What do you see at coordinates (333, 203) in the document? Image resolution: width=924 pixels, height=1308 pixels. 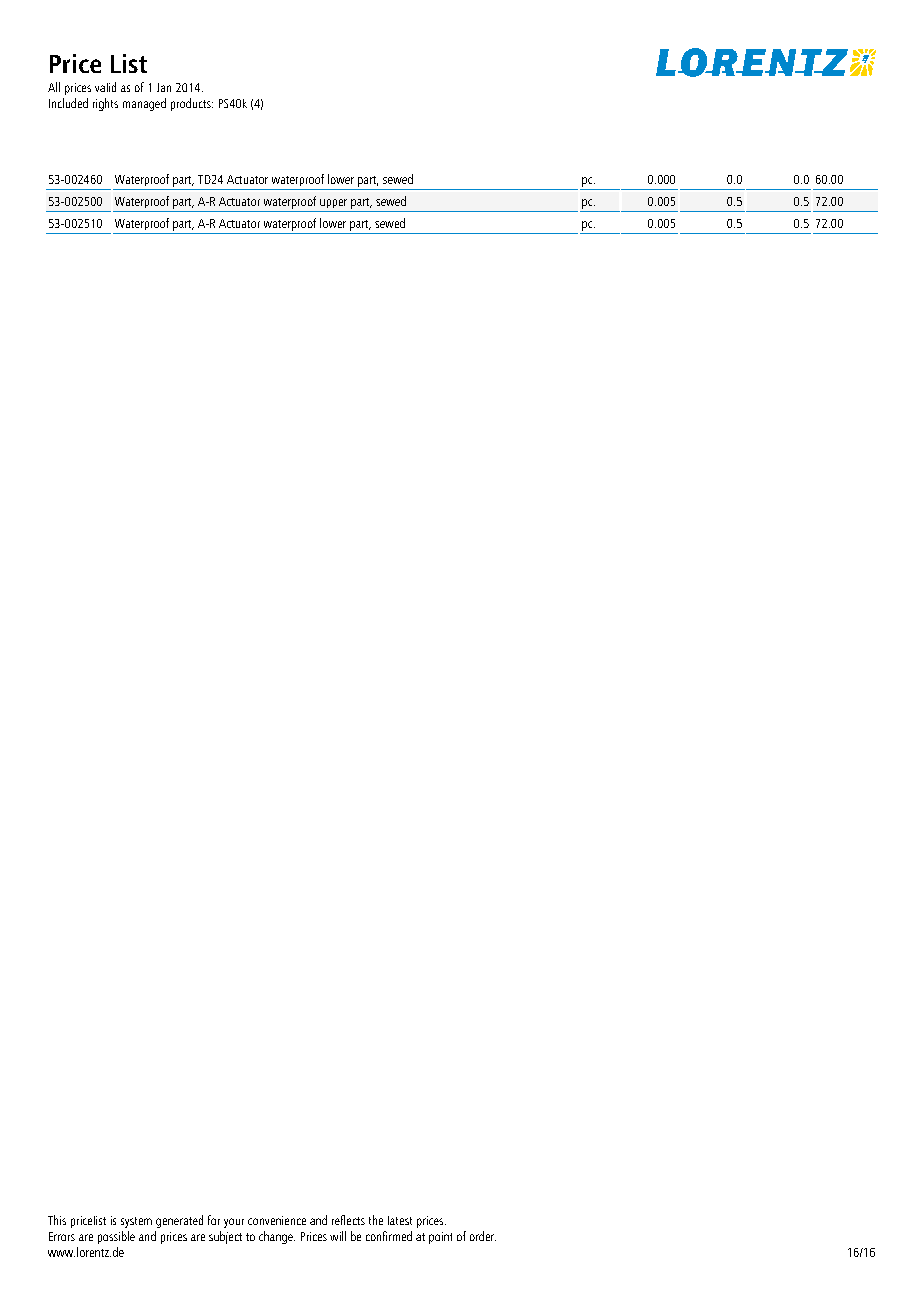 I see `upper` at bounding box center [333, 203].
